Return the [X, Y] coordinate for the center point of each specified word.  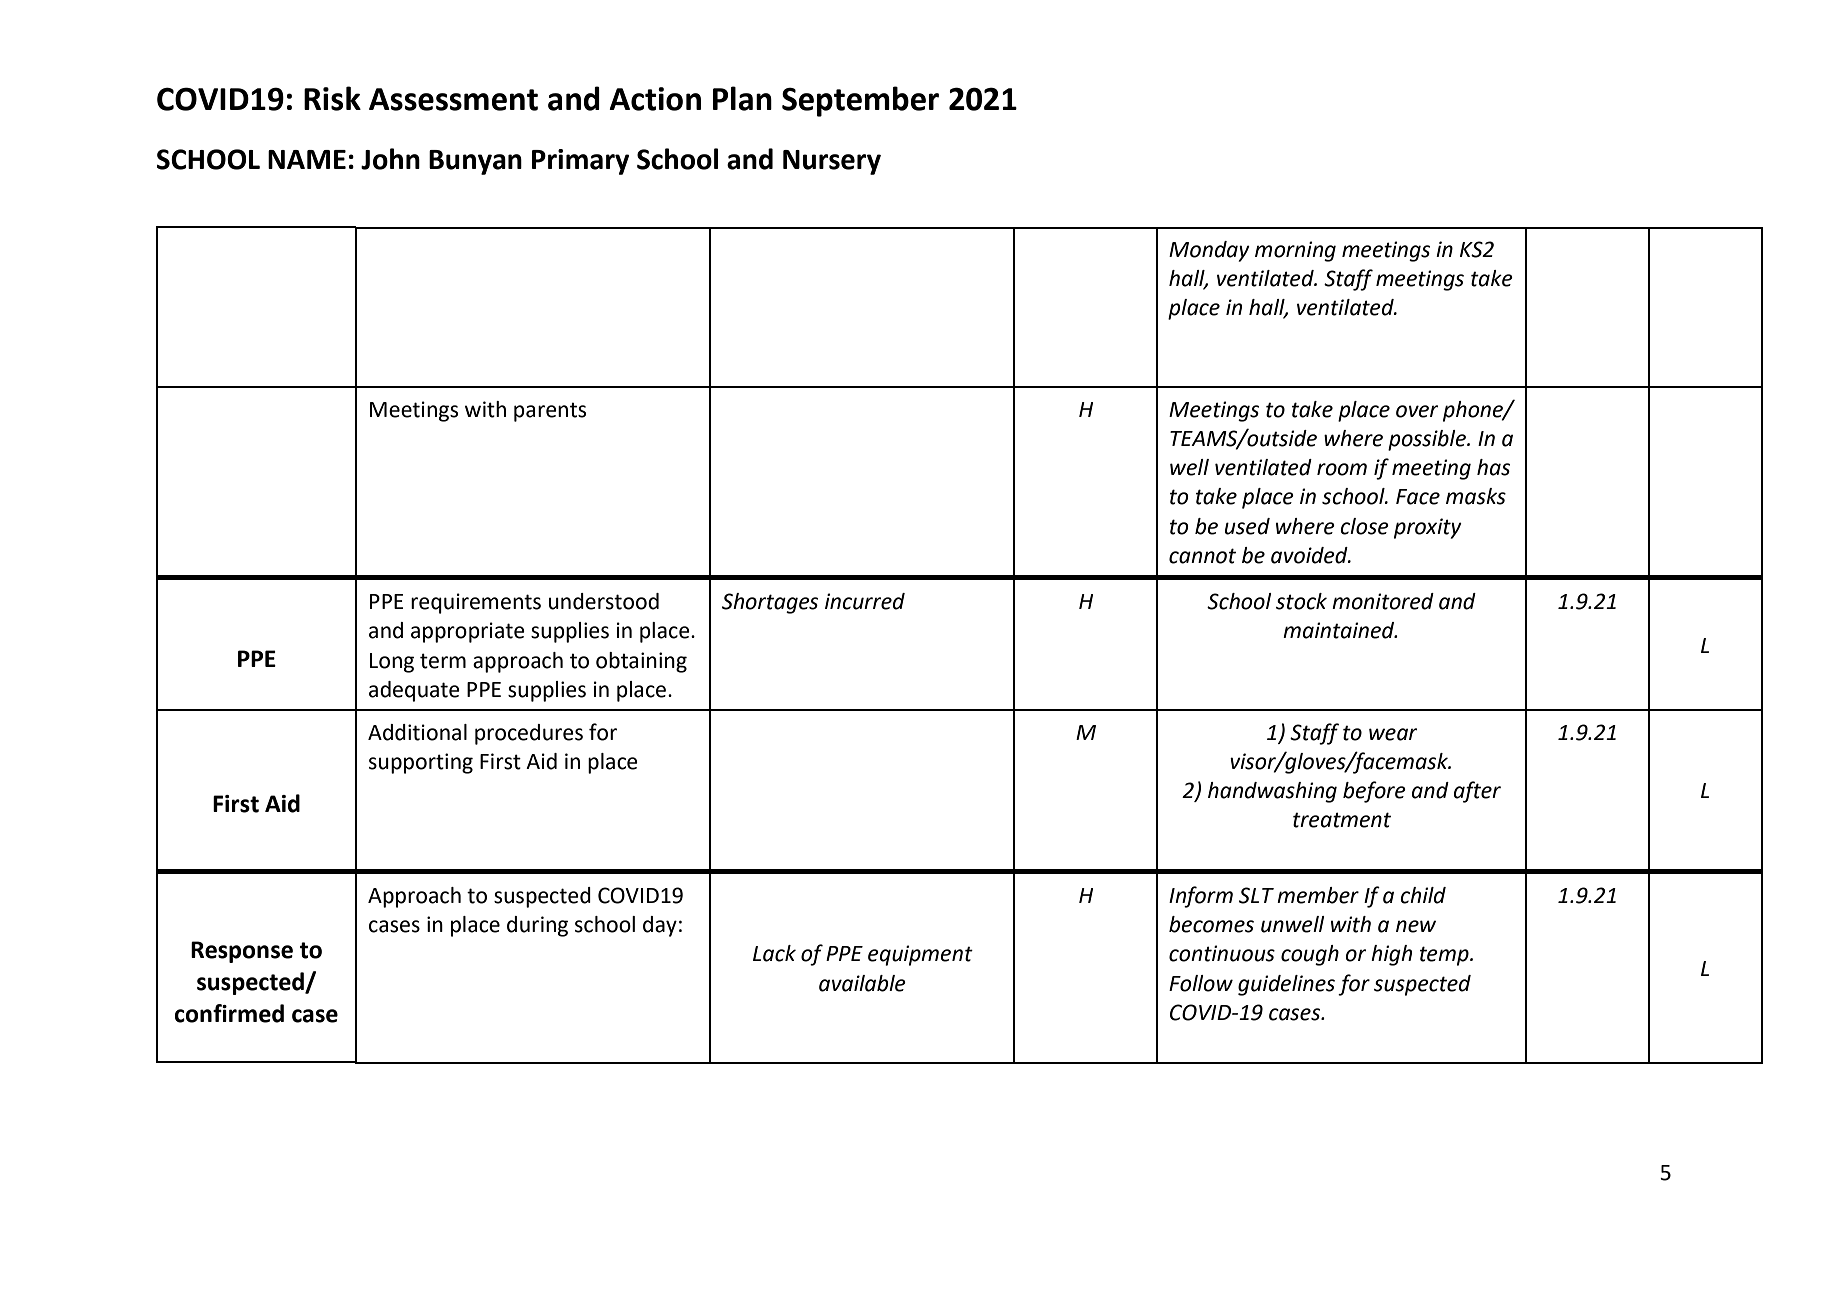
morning [1295, 251]
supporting [421, 763]
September [860, 101]
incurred [865, 601]
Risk [332, 98]
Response [242, 952]
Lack [774, 953]
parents [550, 412]
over [1417, 411]
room [1342, 469]
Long [392, 663]
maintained [1340, 630]
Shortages [770, 603]
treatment [1342, 820]
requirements [476, 603]
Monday [1209, 251]
